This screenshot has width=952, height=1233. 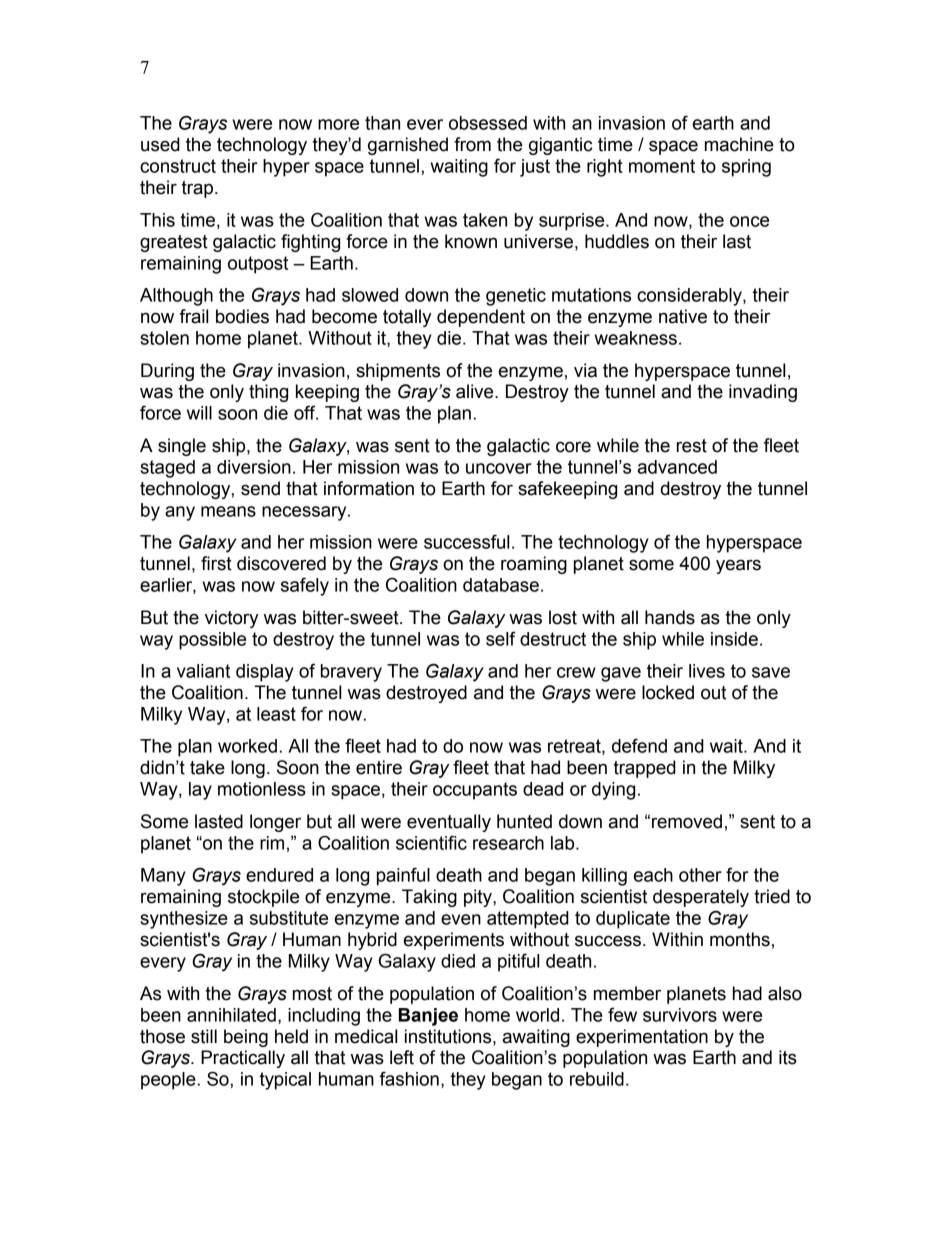 What do you see at coordinates (501, 585) in the screenshot?
I see `database` at bounding box center [501, 585].
